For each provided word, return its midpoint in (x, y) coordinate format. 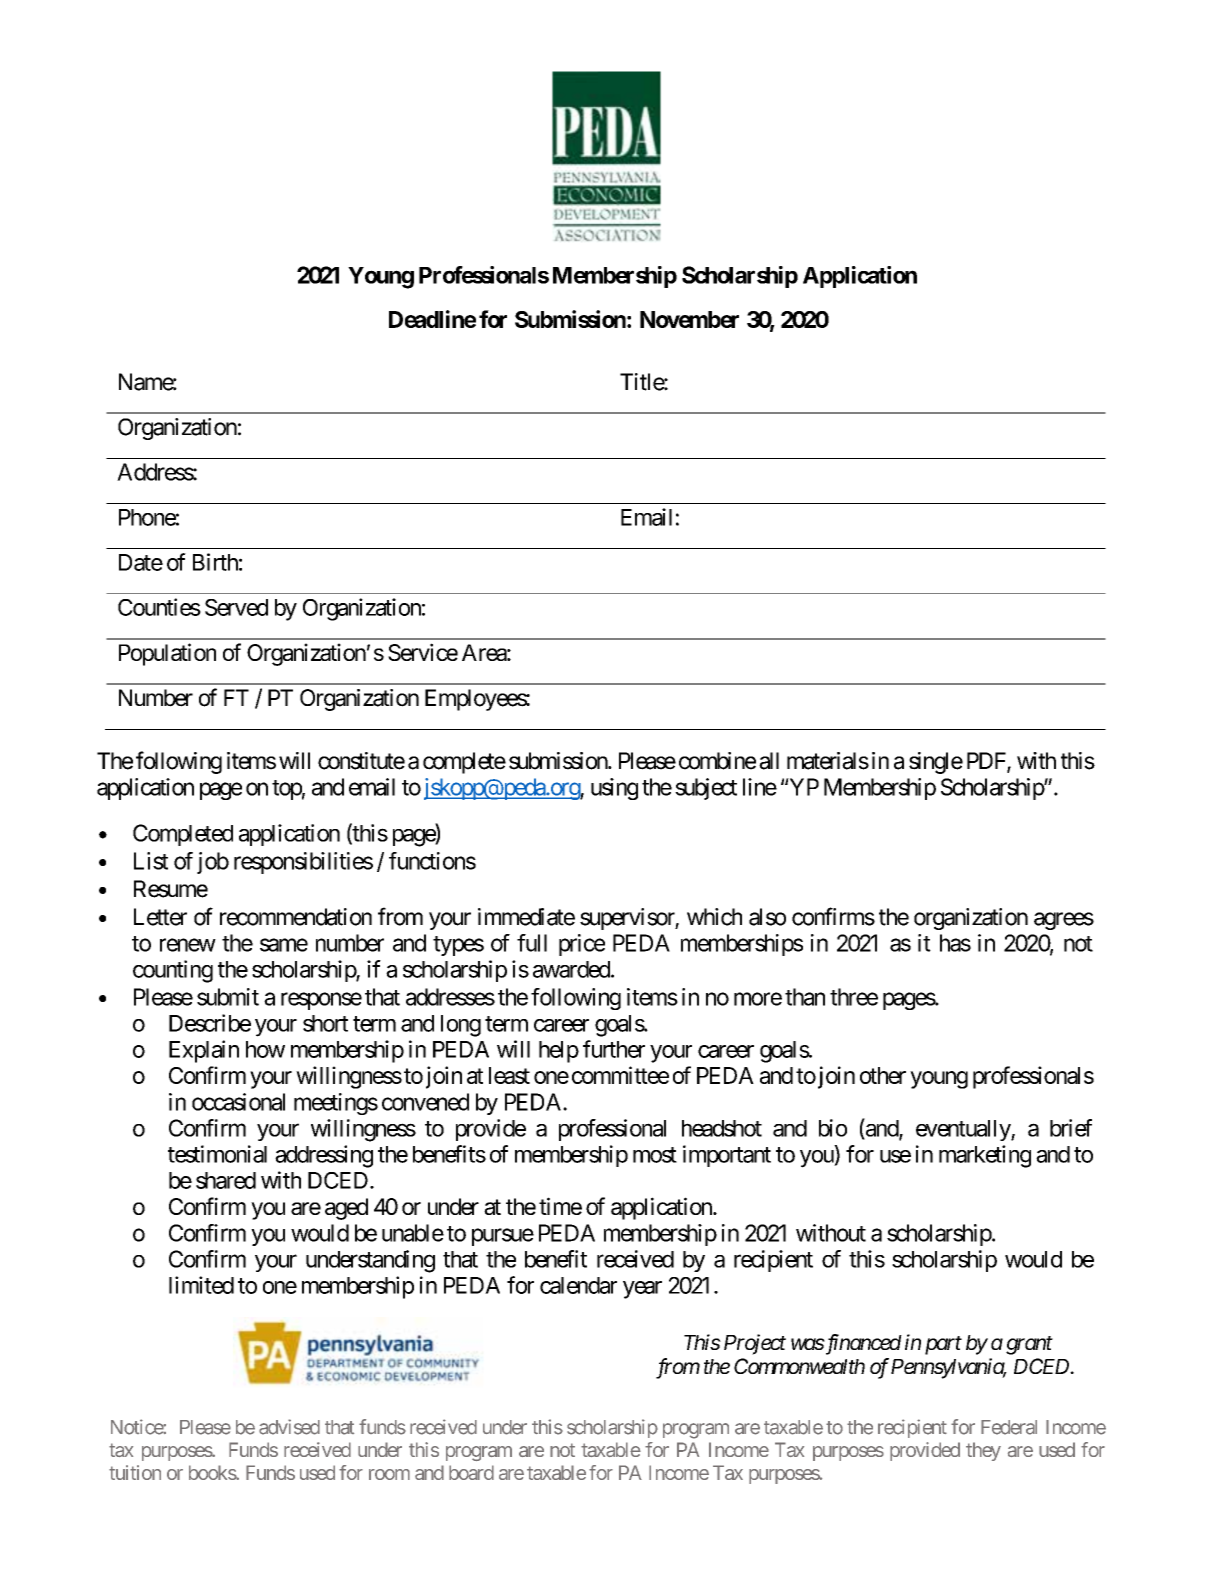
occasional (238, 1102)
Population (167, 654)
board (471, 1472)
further (614, 1049)
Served (236, 607)
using (614, 789)
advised (289, 1427)
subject (706, 789)
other (883, 1075)
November (689, 319)
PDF (987, 762)
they (983, 1451)
